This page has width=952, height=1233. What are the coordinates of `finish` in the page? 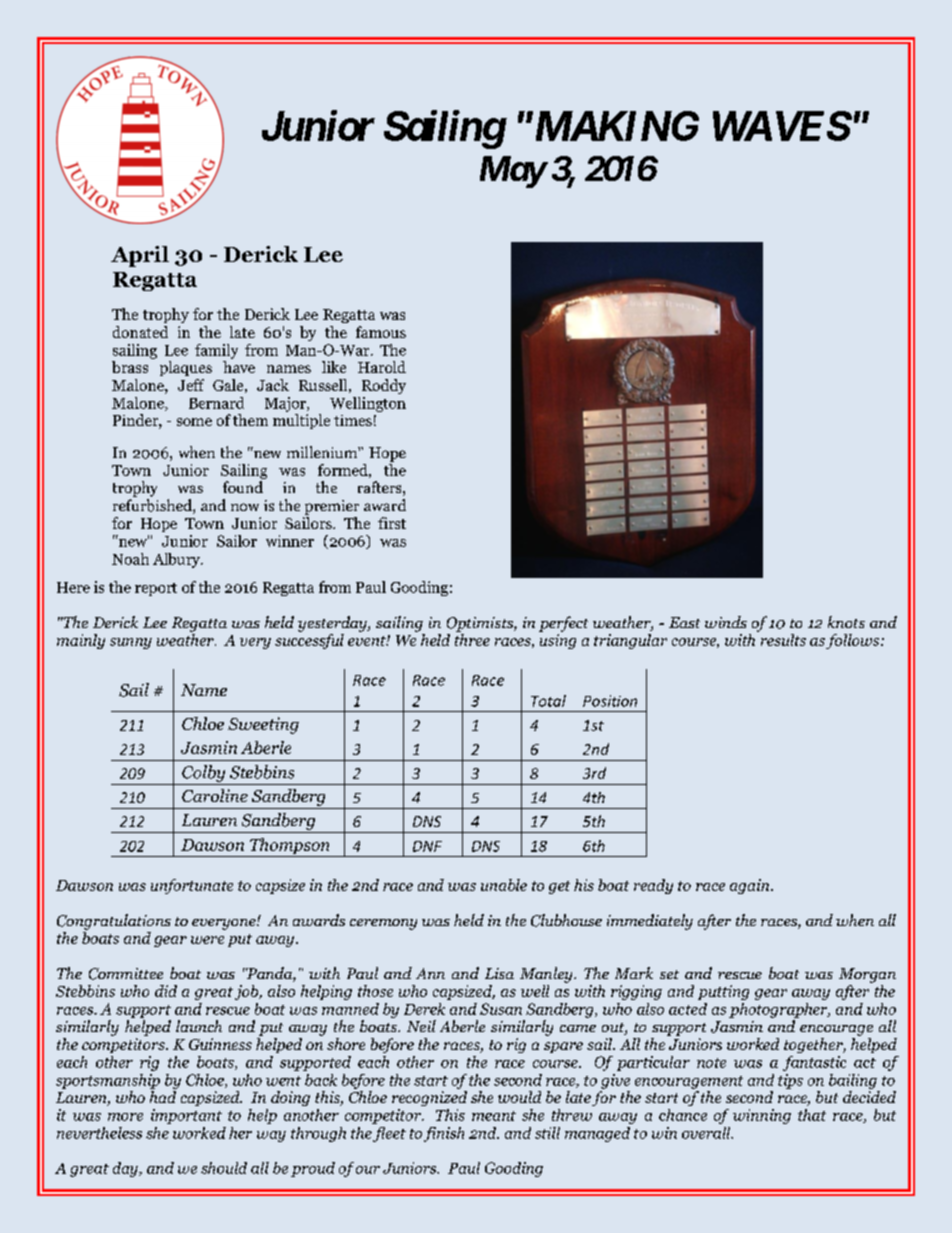 It's located at (444, 1134).
